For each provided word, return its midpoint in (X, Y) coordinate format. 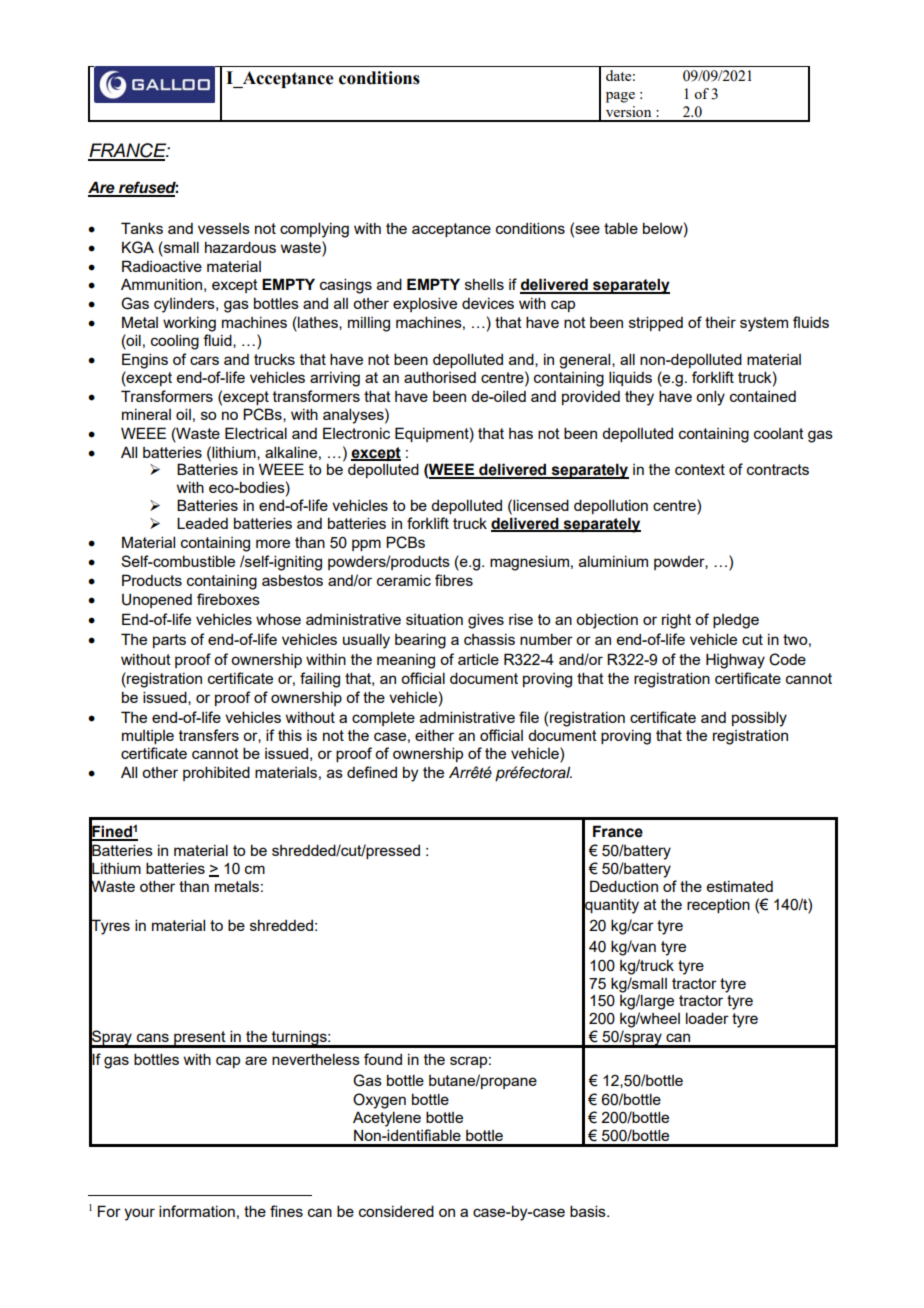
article (478, 659)
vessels (224, 228)
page (620, 97)
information (197, 1211)
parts (169, 641)
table (621, 228)
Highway (735, 661)
